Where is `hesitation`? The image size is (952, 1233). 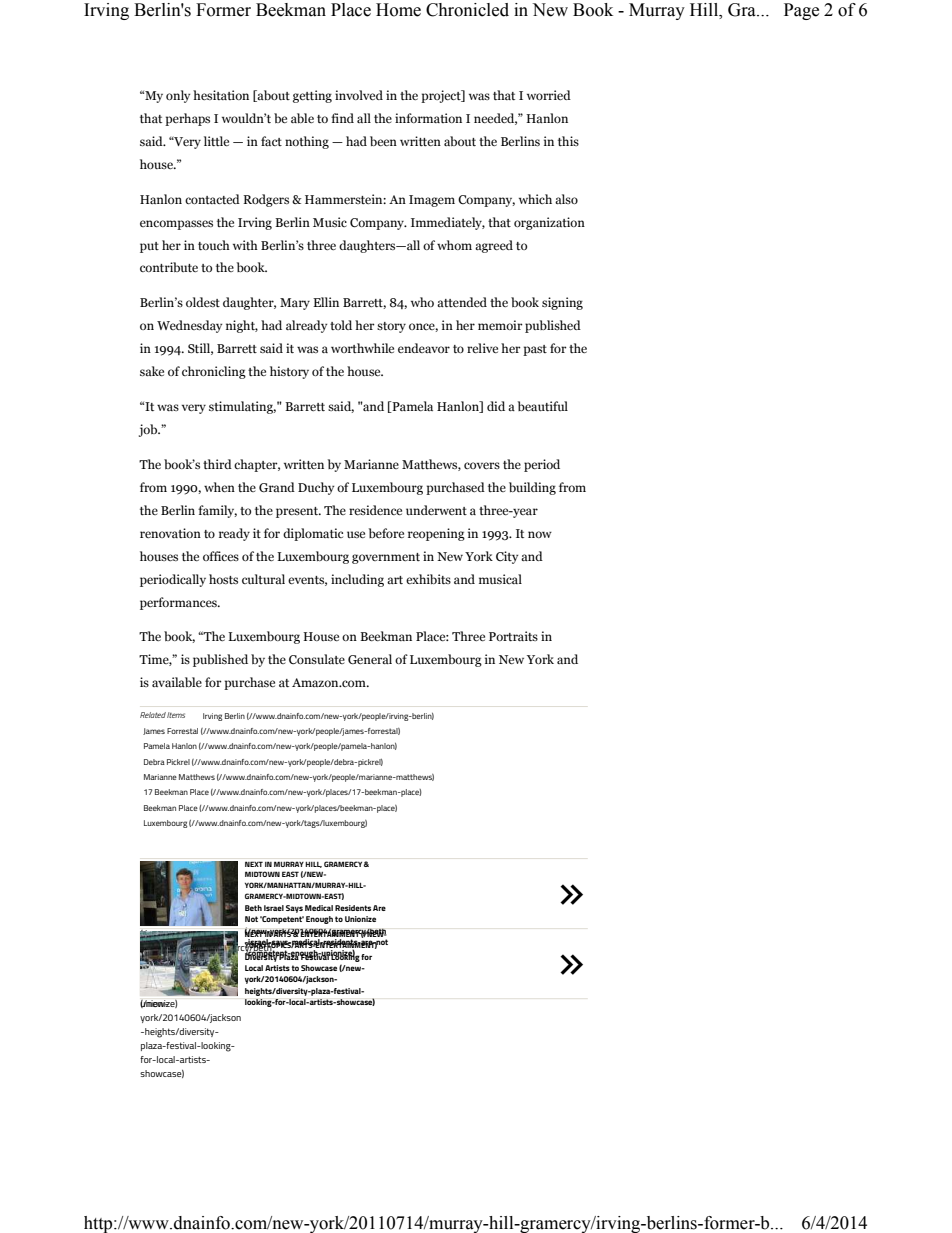
hesitation is located at coordinates (221, 95).
